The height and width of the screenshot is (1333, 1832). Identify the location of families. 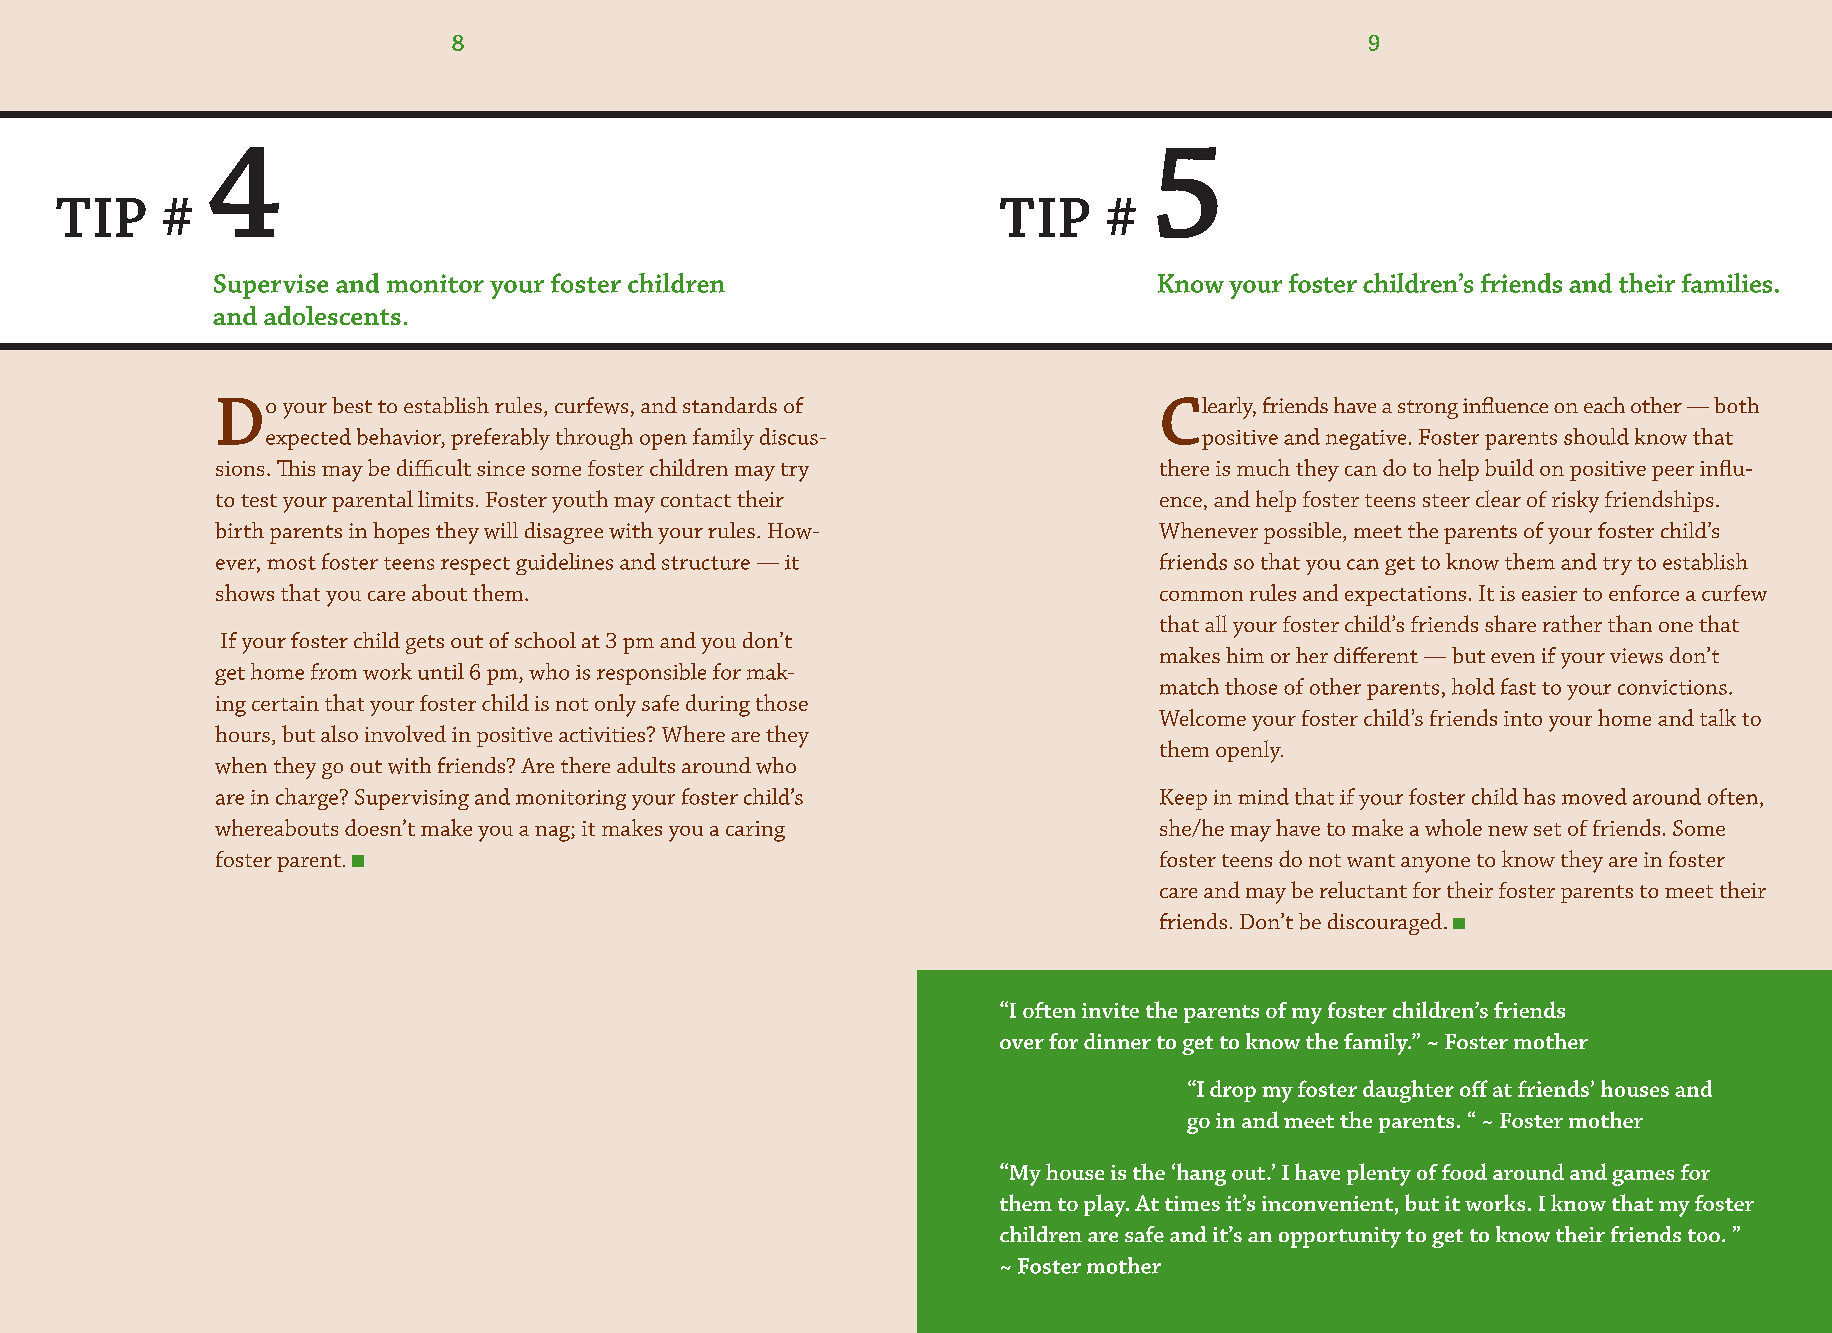
(1727, 283).
